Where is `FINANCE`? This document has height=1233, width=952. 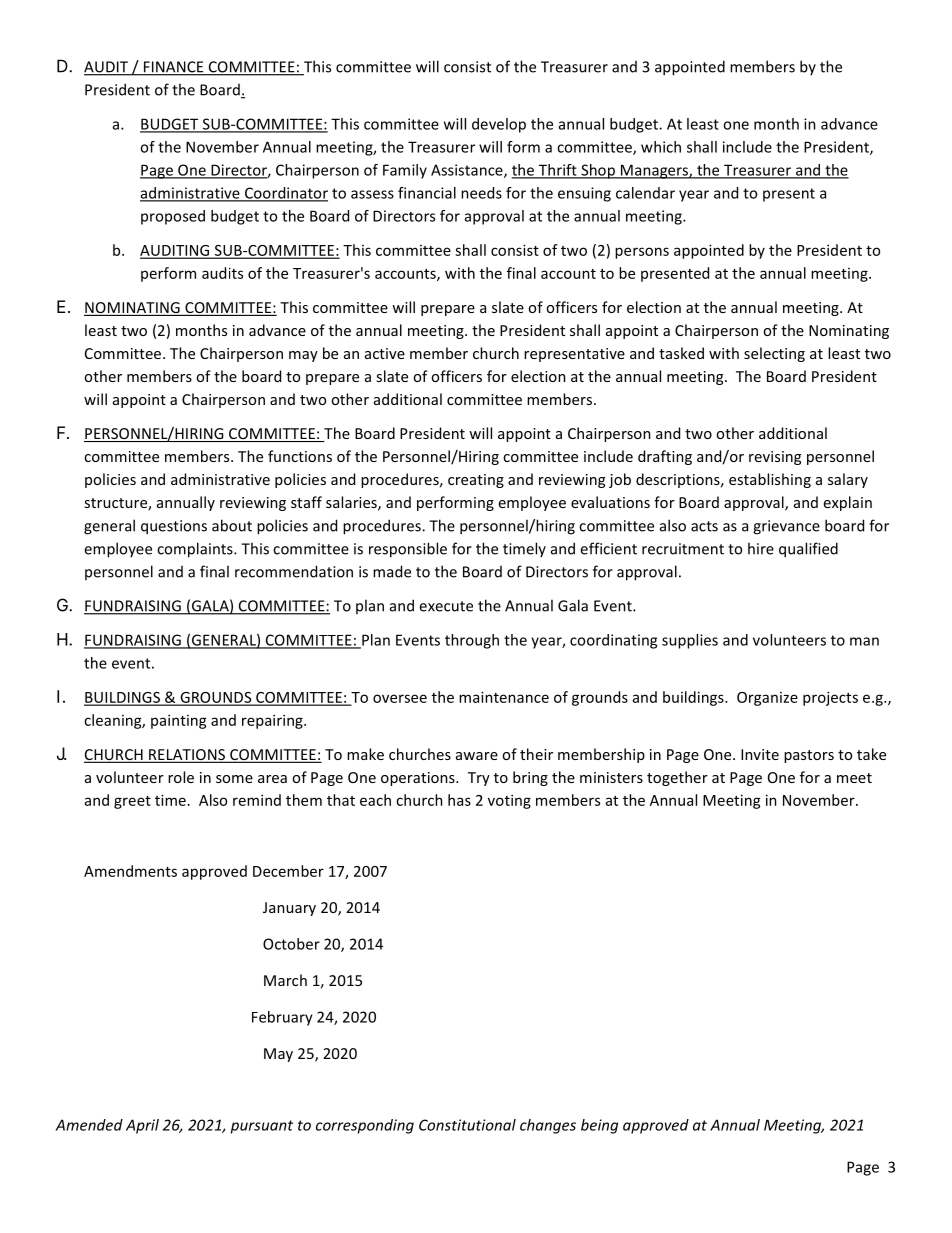 FINANCE is located at coordinates (174, 68).
